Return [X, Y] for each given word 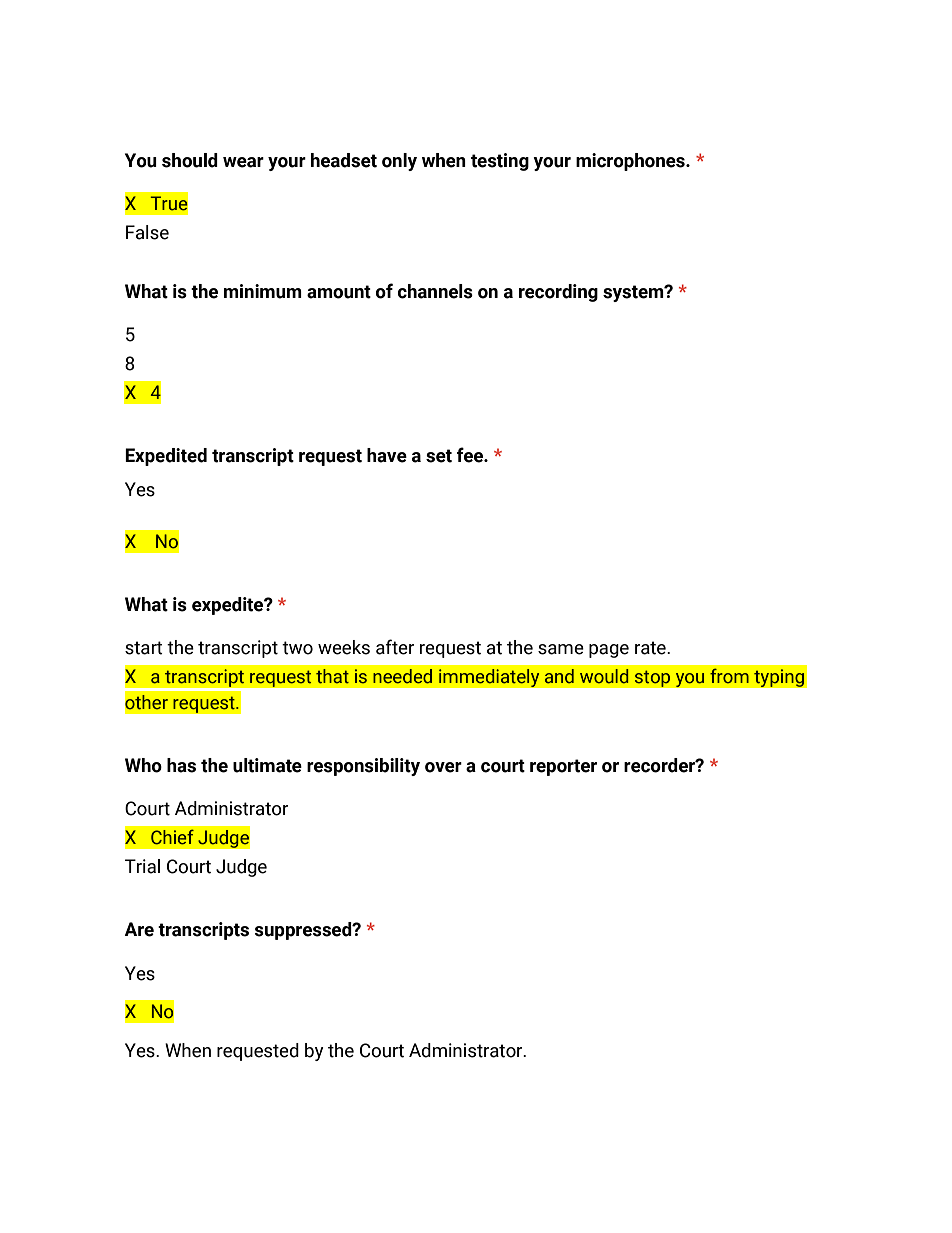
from [729, 676]
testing [500, 162]
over [443, 767]
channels [435, 291]
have [387, 455]
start [144, 648]
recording [558, 293]
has [181, 765]
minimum [263, 291]
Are [139, 929]
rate [651, 648]
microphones [631, 162]
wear [243, 162]
